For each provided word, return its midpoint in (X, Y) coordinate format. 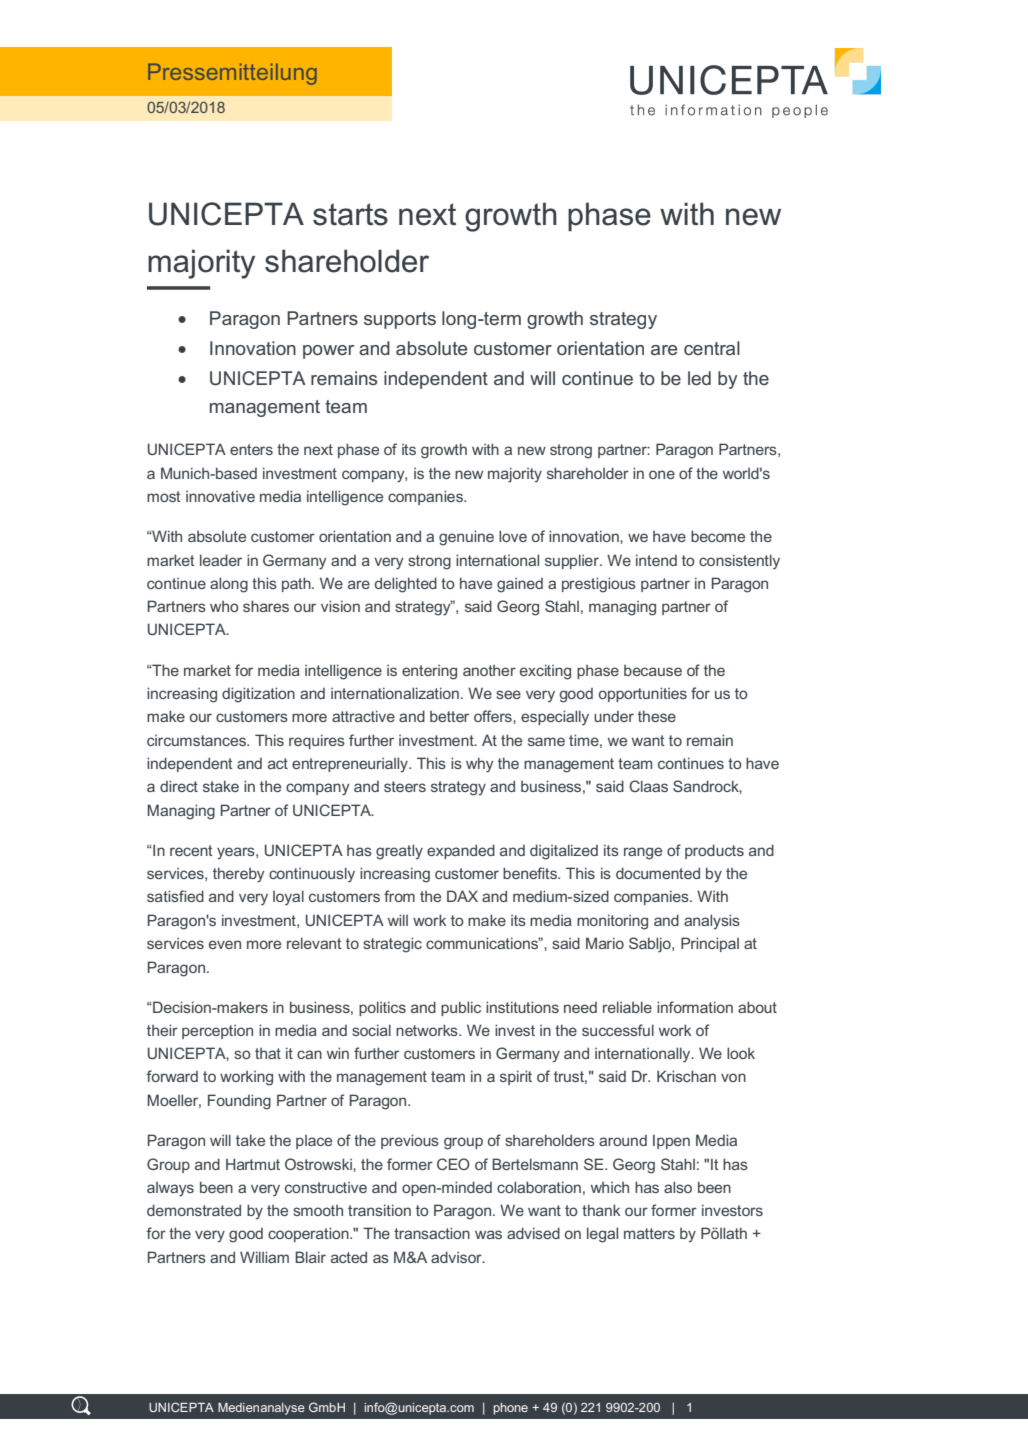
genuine (466, 538)
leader (221, 560)
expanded (461, 851)
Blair (310, 1257)
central (712, 348)
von (733, 1077)
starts (350, 214)
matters (649, 1233)
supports (400, 320)
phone (511, 1409)
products (714, 851)
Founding (239, 1102)
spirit (516, 1077)
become (718, 536)
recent (191, 850)
